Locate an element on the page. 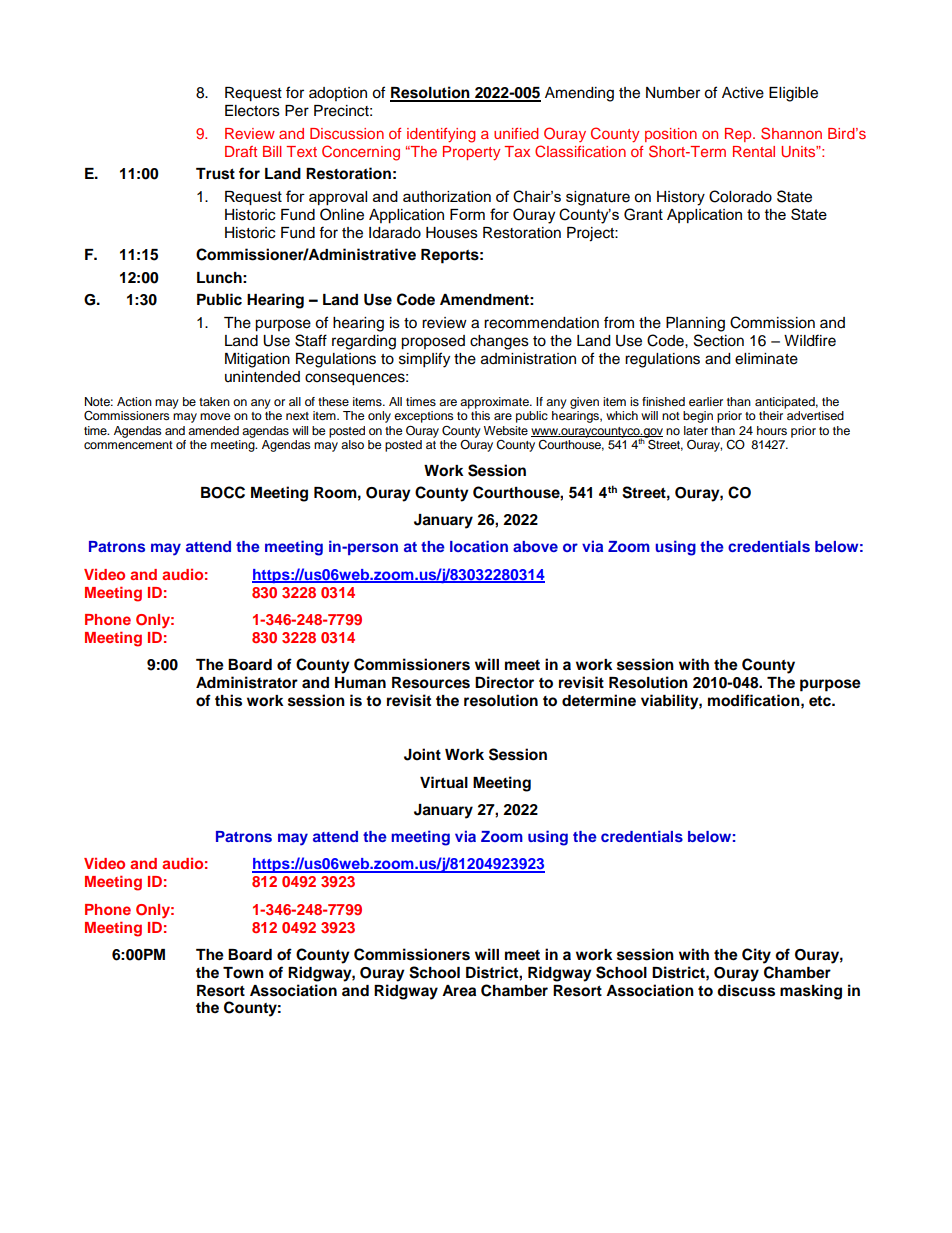  Director is located at coordinates (504, 682).
